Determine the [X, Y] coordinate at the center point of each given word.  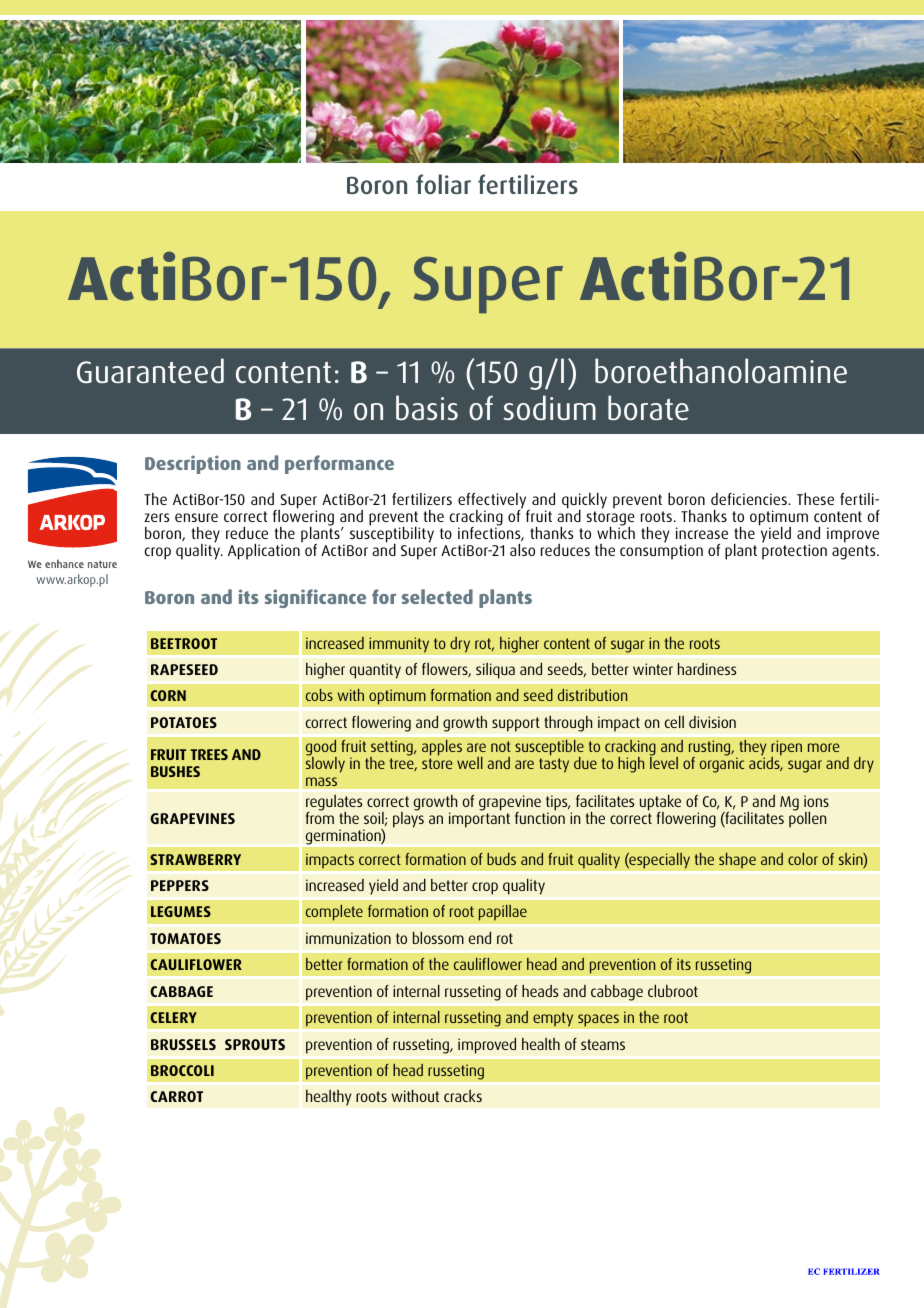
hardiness [707, 669]
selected [437, 596]
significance [315, 598]
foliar [443, 184]
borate [648, 408]
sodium [550, 408]
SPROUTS [255, 1044]
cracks [463, 1096]
